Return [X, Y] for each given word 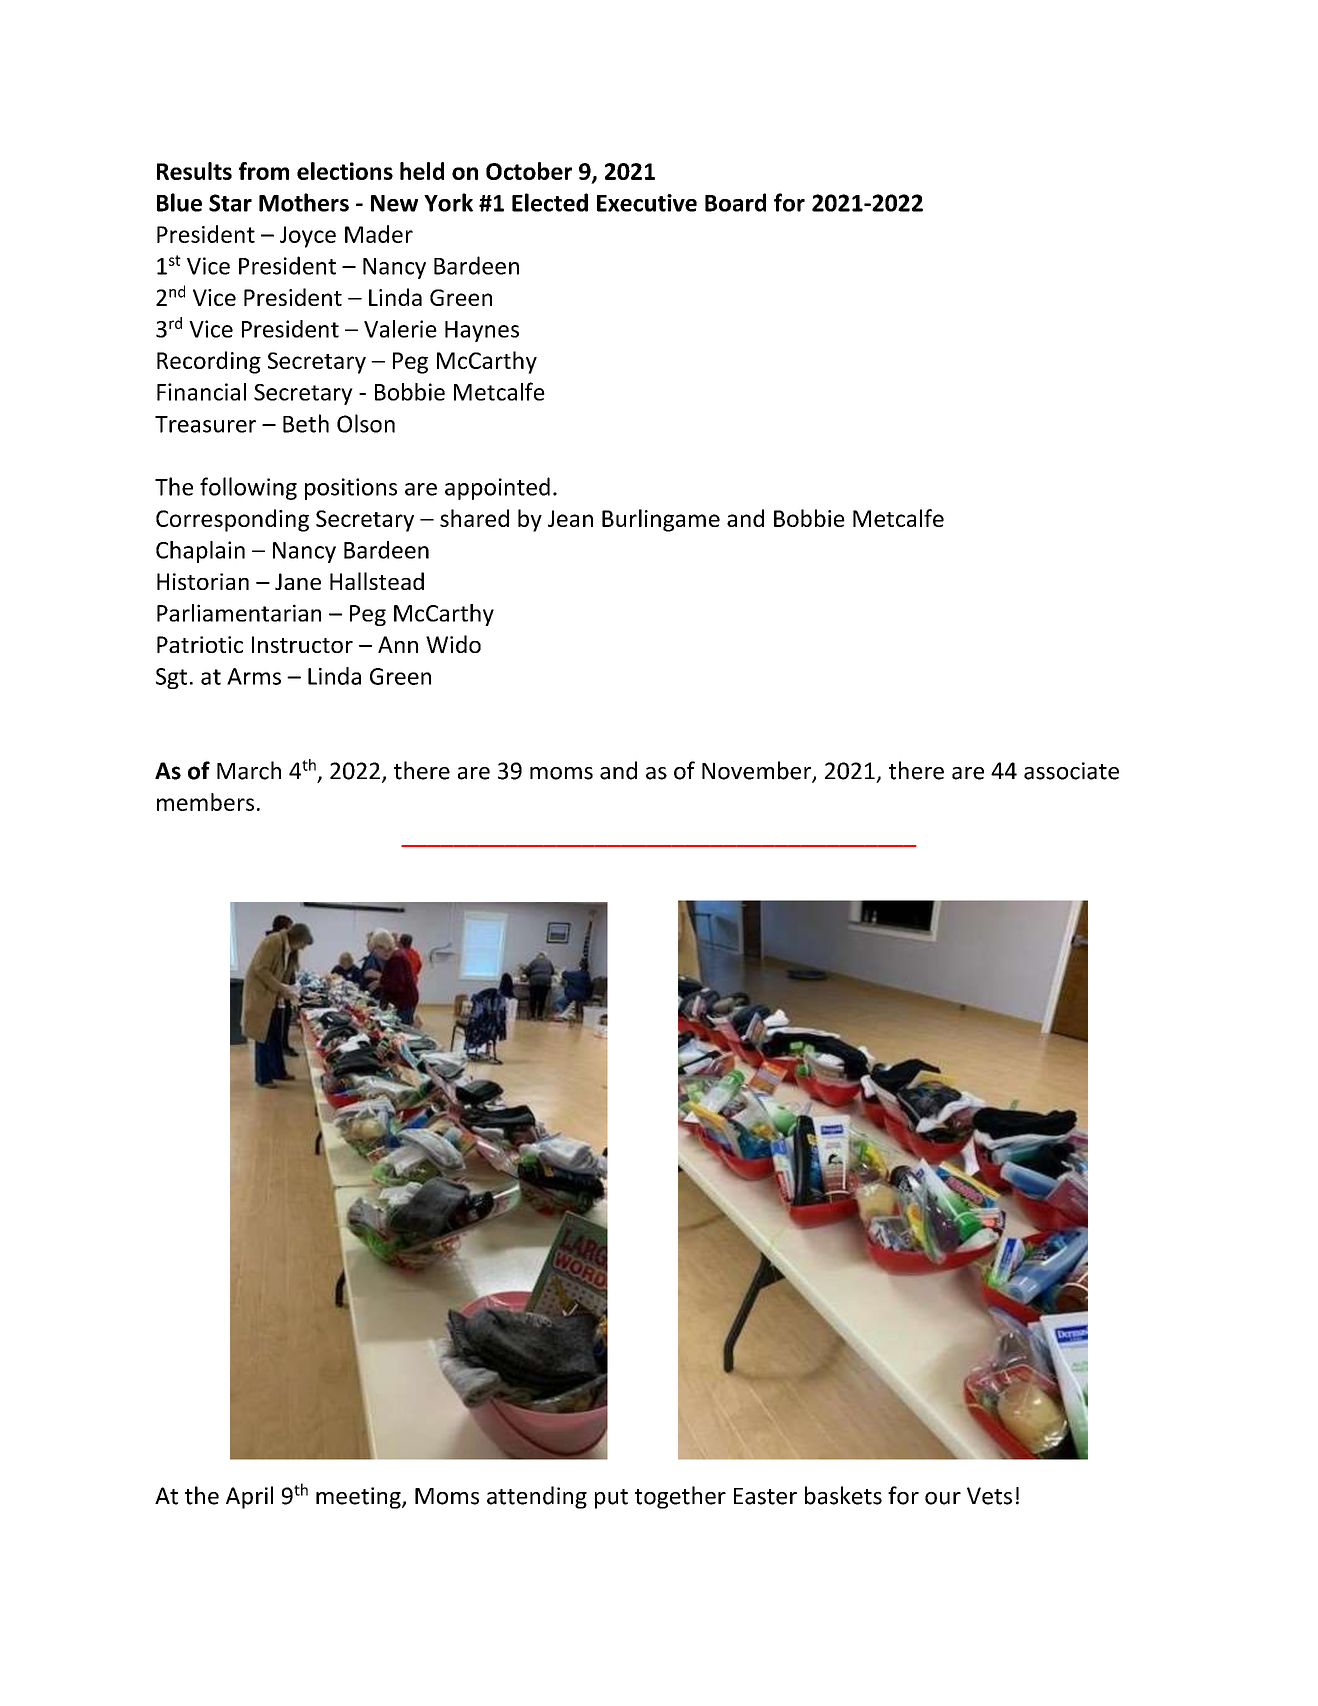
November [757, 771]
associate [1071, 771]
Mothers [304, 202]
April [249, 1497]
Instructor [302, 644]
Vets [989, 1496]
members [205, 802]
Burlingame [661, 520]
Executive [647, 203]
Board [735, 202]
